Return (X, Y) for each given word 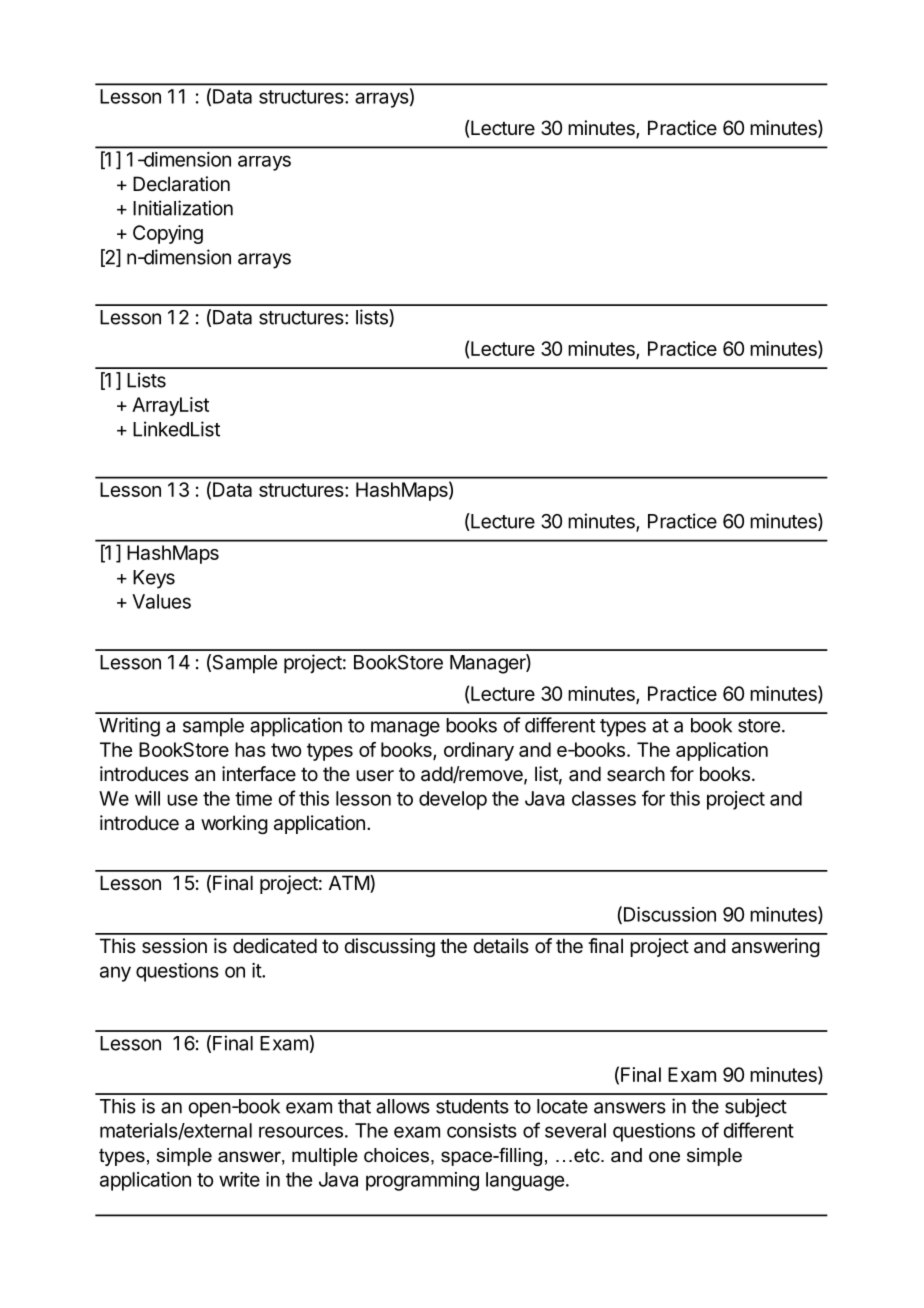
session (174, 946)
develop (453, 800)
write (239, 1179)
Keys (154, 579)
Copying (168, 234)
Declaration (181, 184)
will (147, 798)
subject (756, 1107)
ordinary (479, 751)
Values (161, 601)
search (636, 774)
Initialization (183, 208)
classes (604, 798)
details (501, 946)
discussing (389, 947)
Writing (129, 727)
